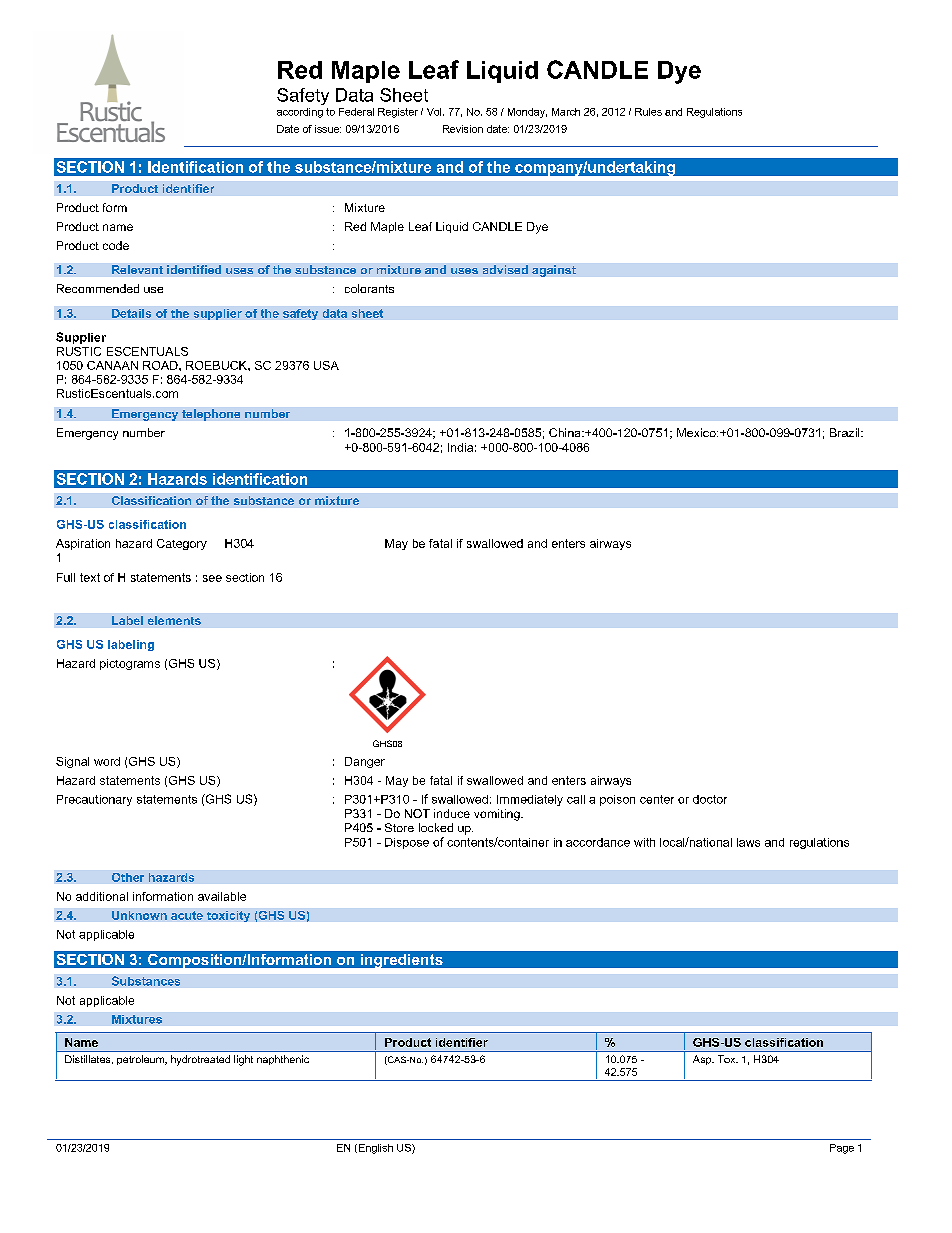  I want to click on Revision, so click(463, 129).
